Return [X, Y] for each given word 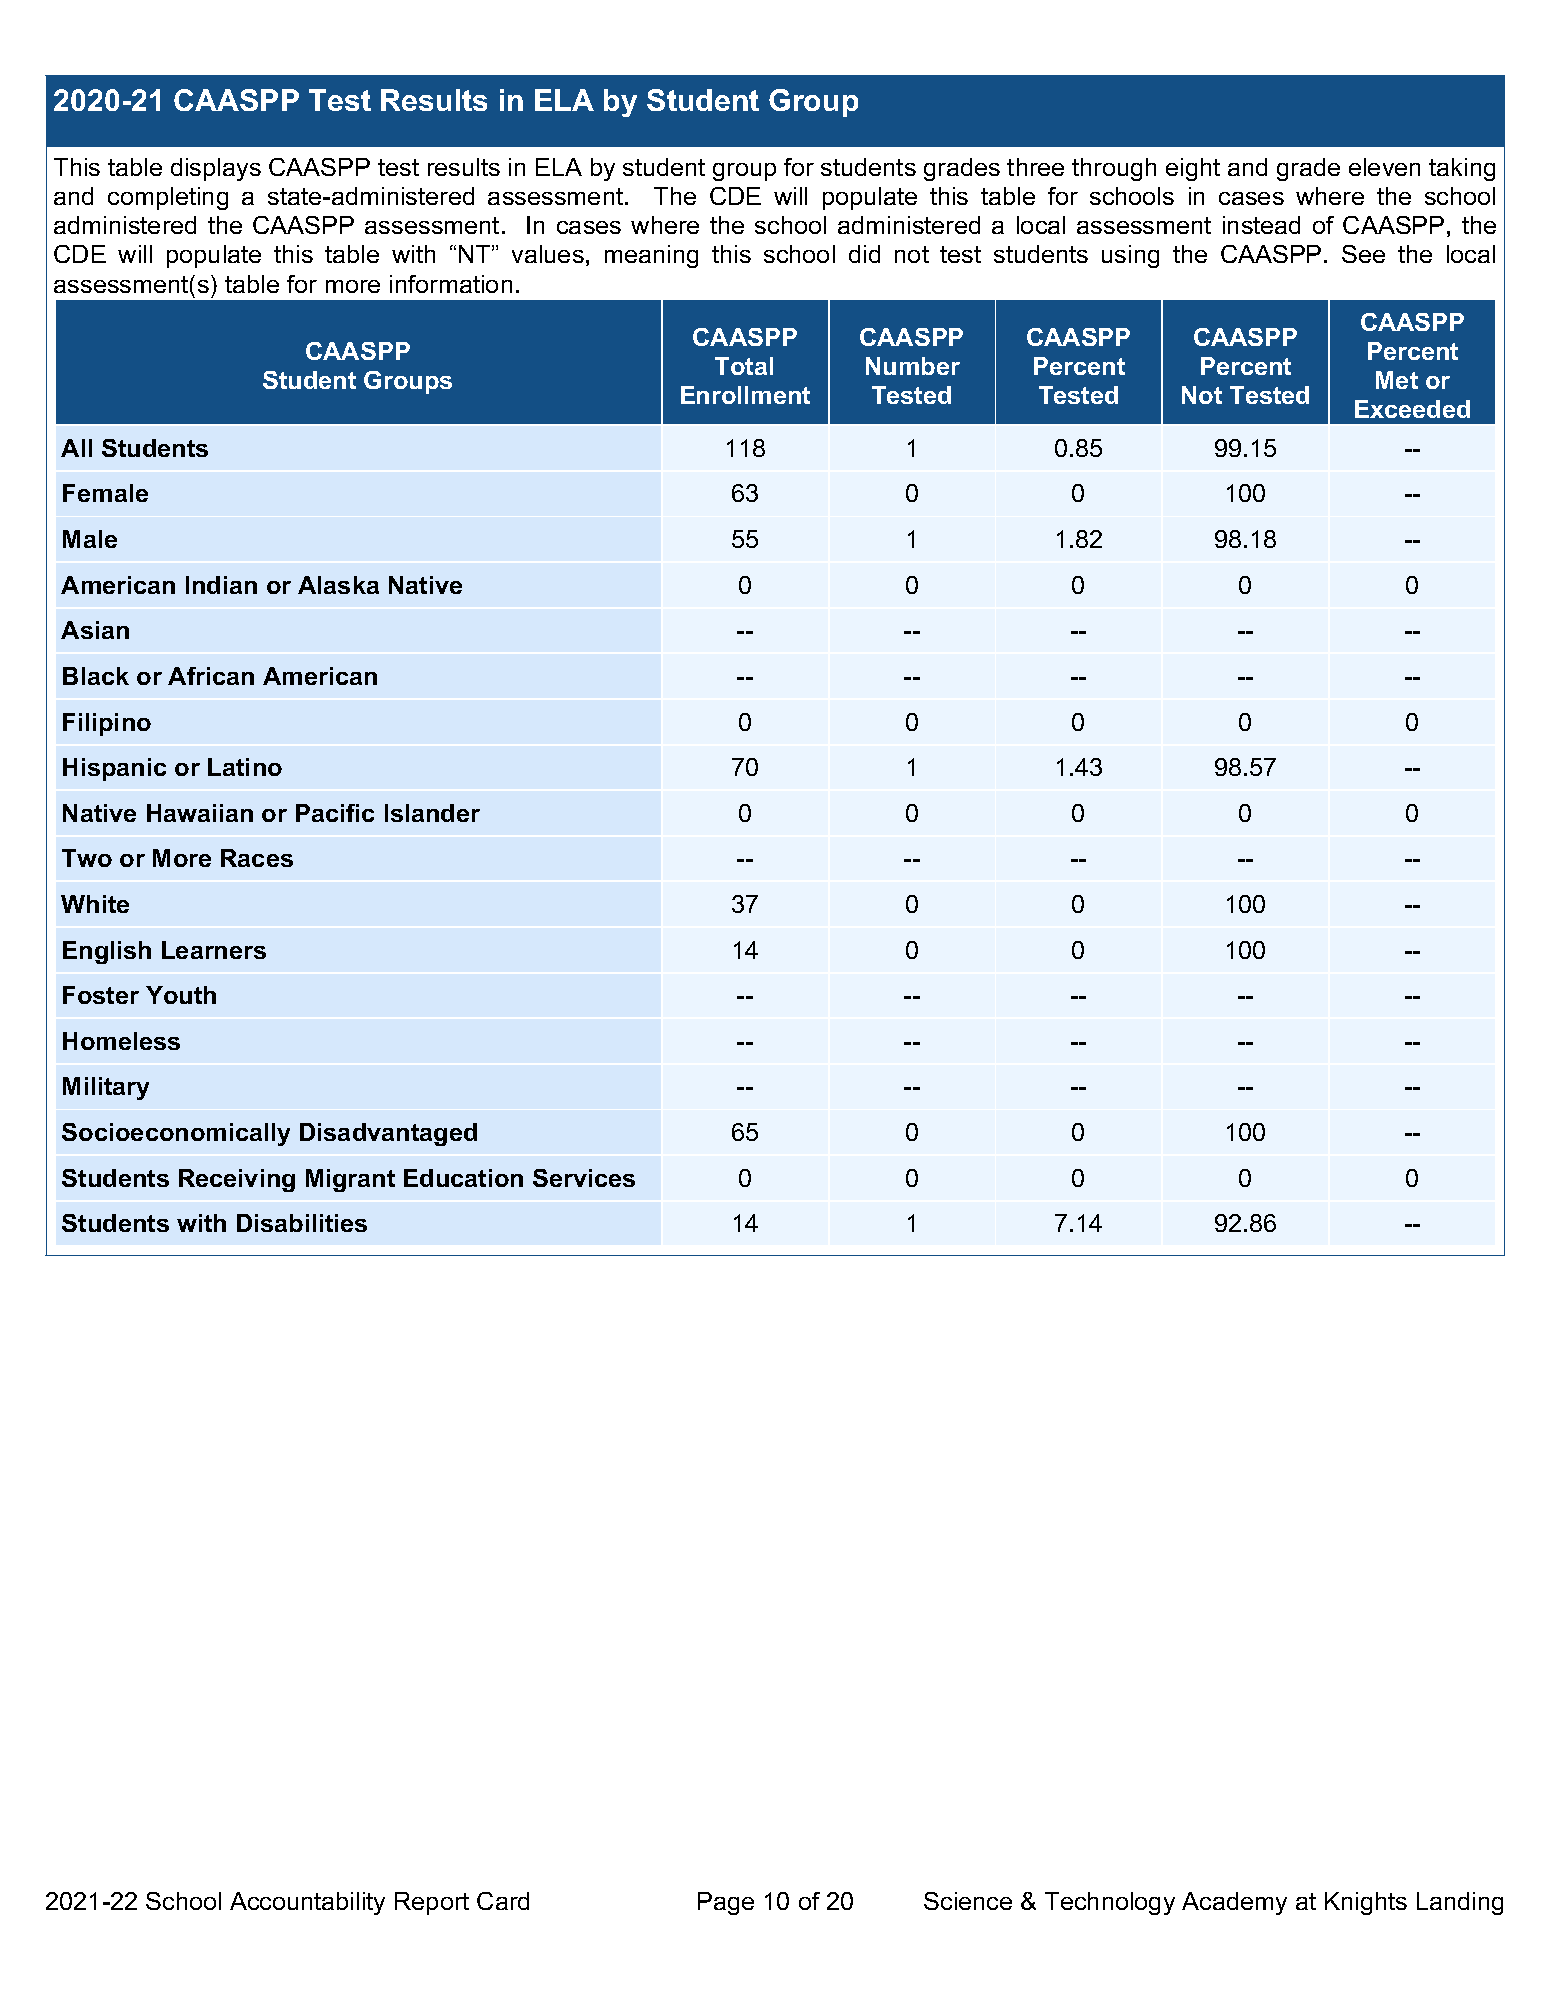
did [864, 254]
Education [463, 1178]
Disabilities [302, 1223]
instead [1261, 225]
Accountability [307, 1903]
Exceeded [1412, 409]
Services [584, 1178]
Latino [245, 767]
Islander [432, 813]
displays [216, 169]
